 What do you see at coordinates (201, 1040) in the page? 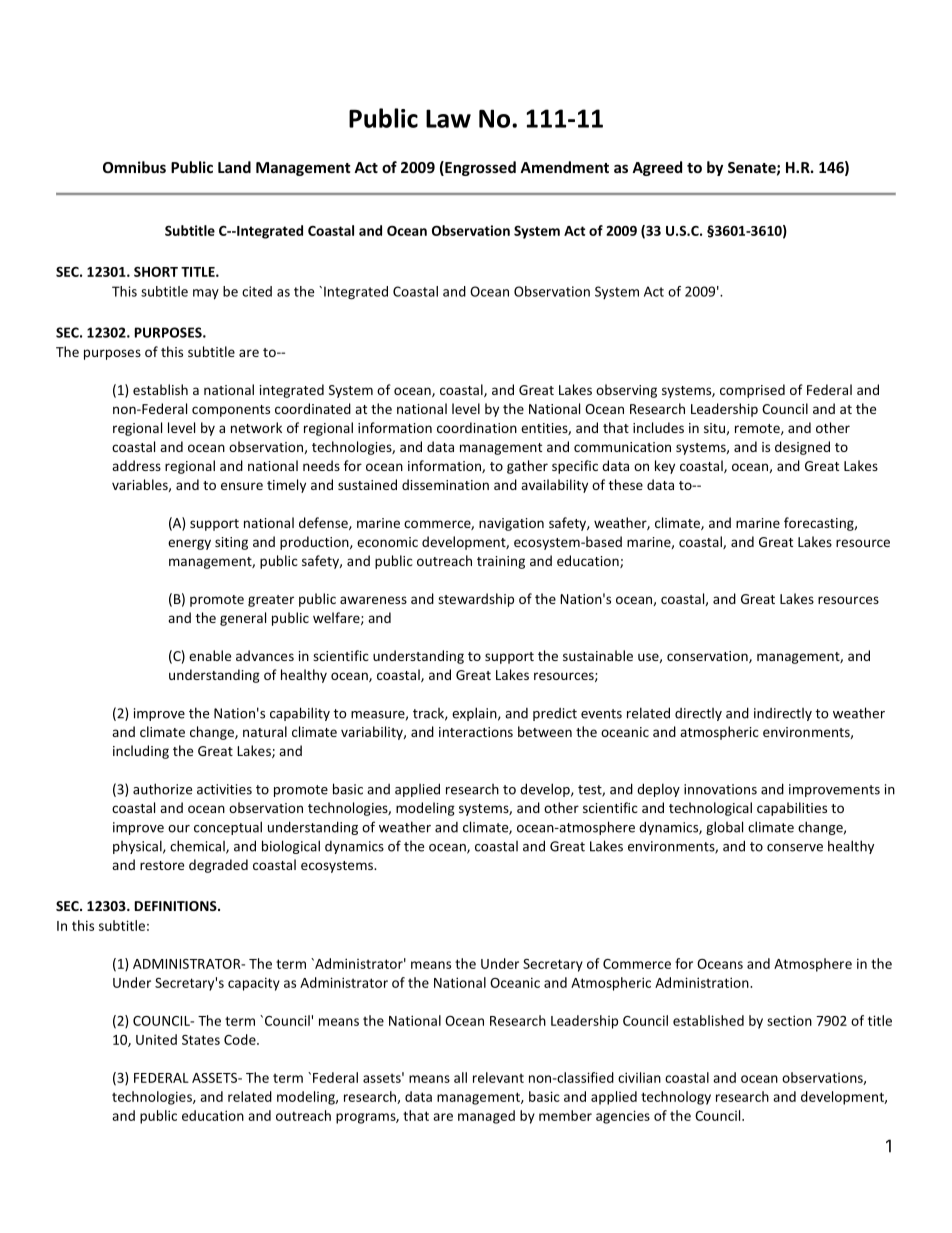
I see `States` at bounding box center [201, 1040].
